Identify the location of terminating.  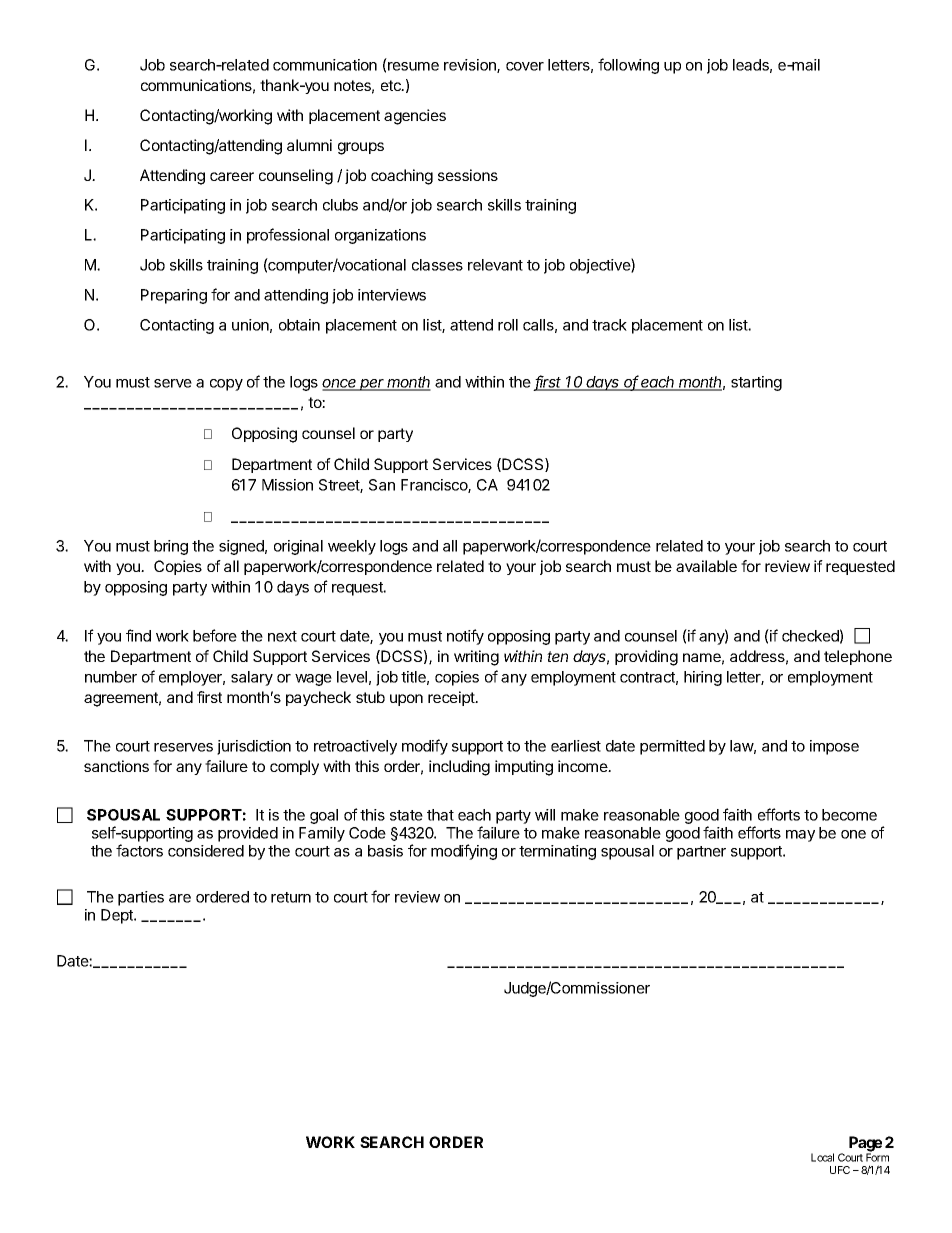
(557, 852).
